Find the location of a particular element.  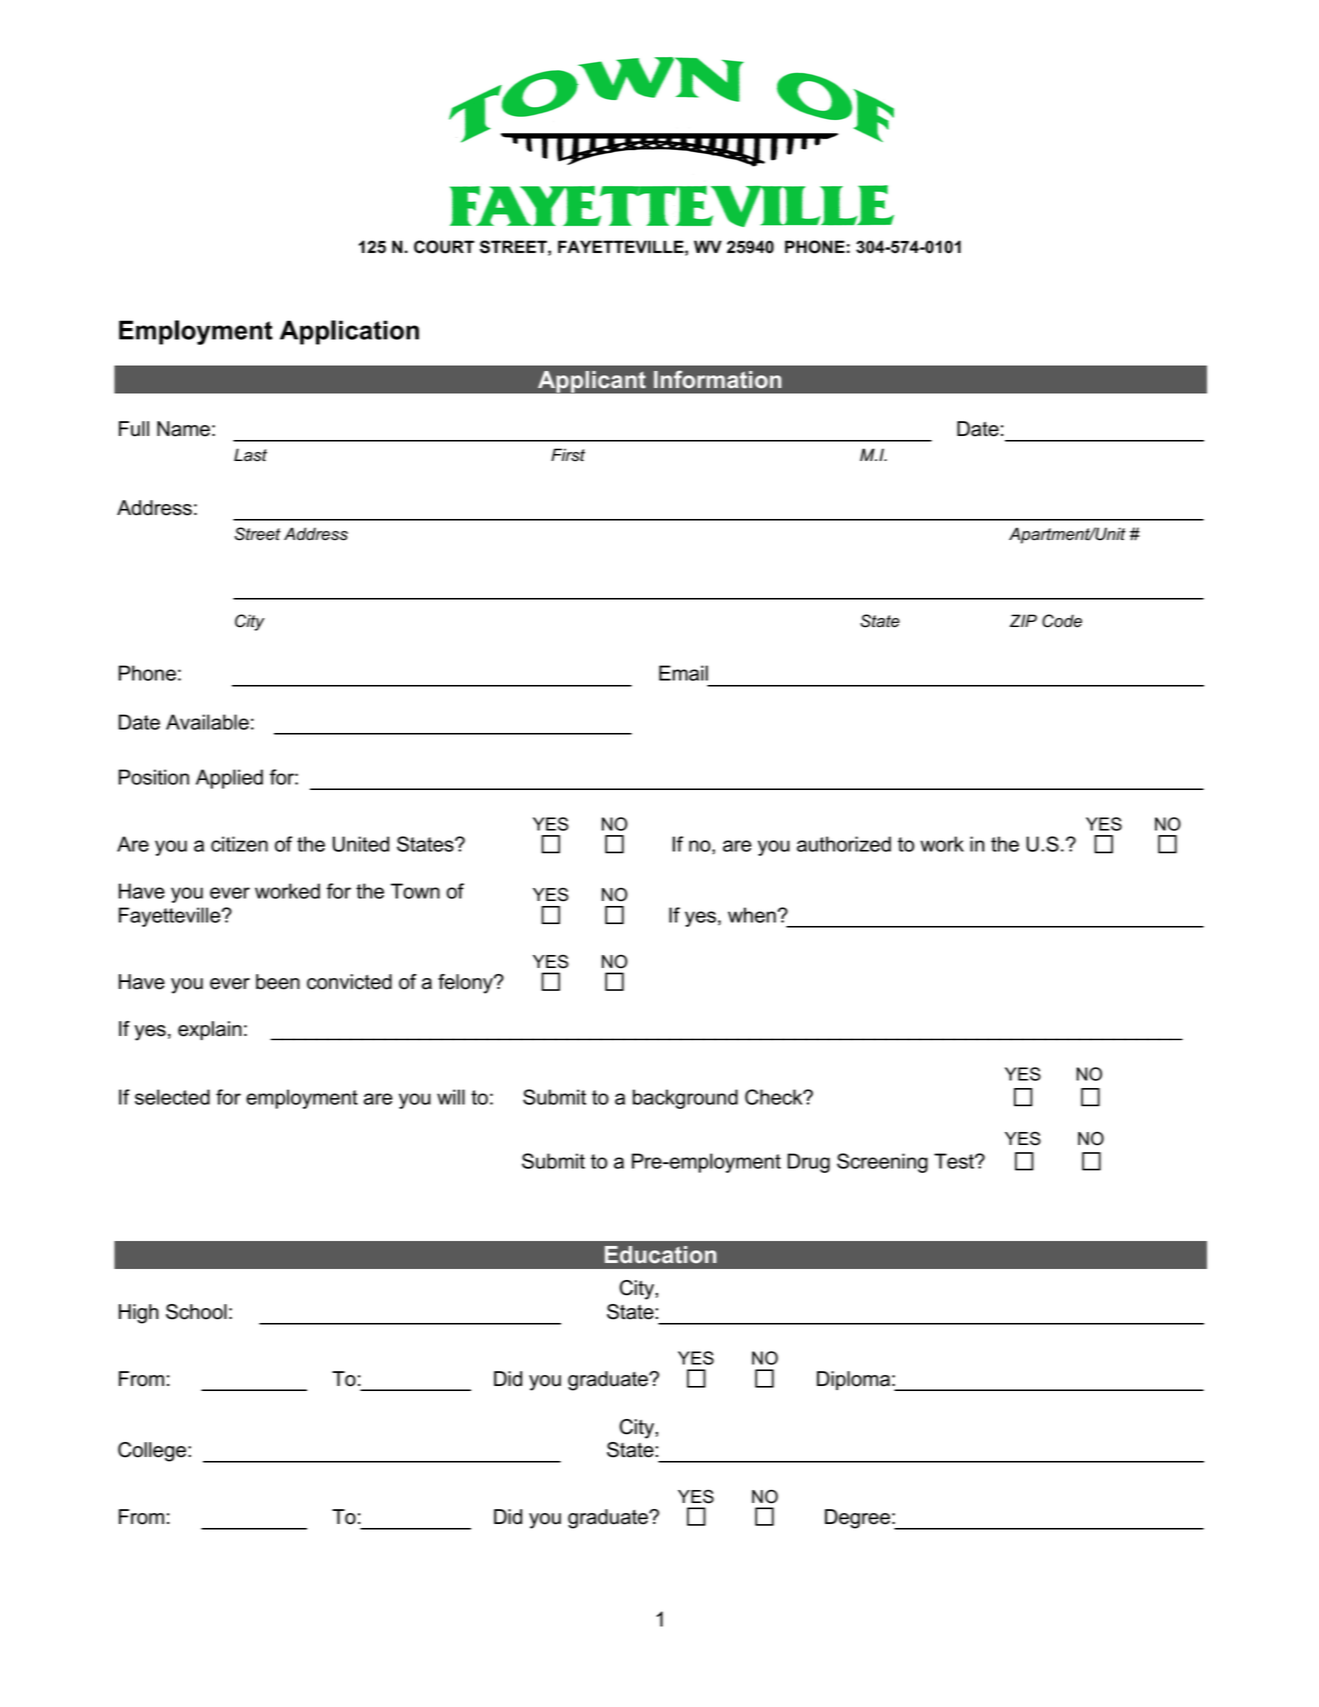

Degree is located at coordinates (857, 1519).
